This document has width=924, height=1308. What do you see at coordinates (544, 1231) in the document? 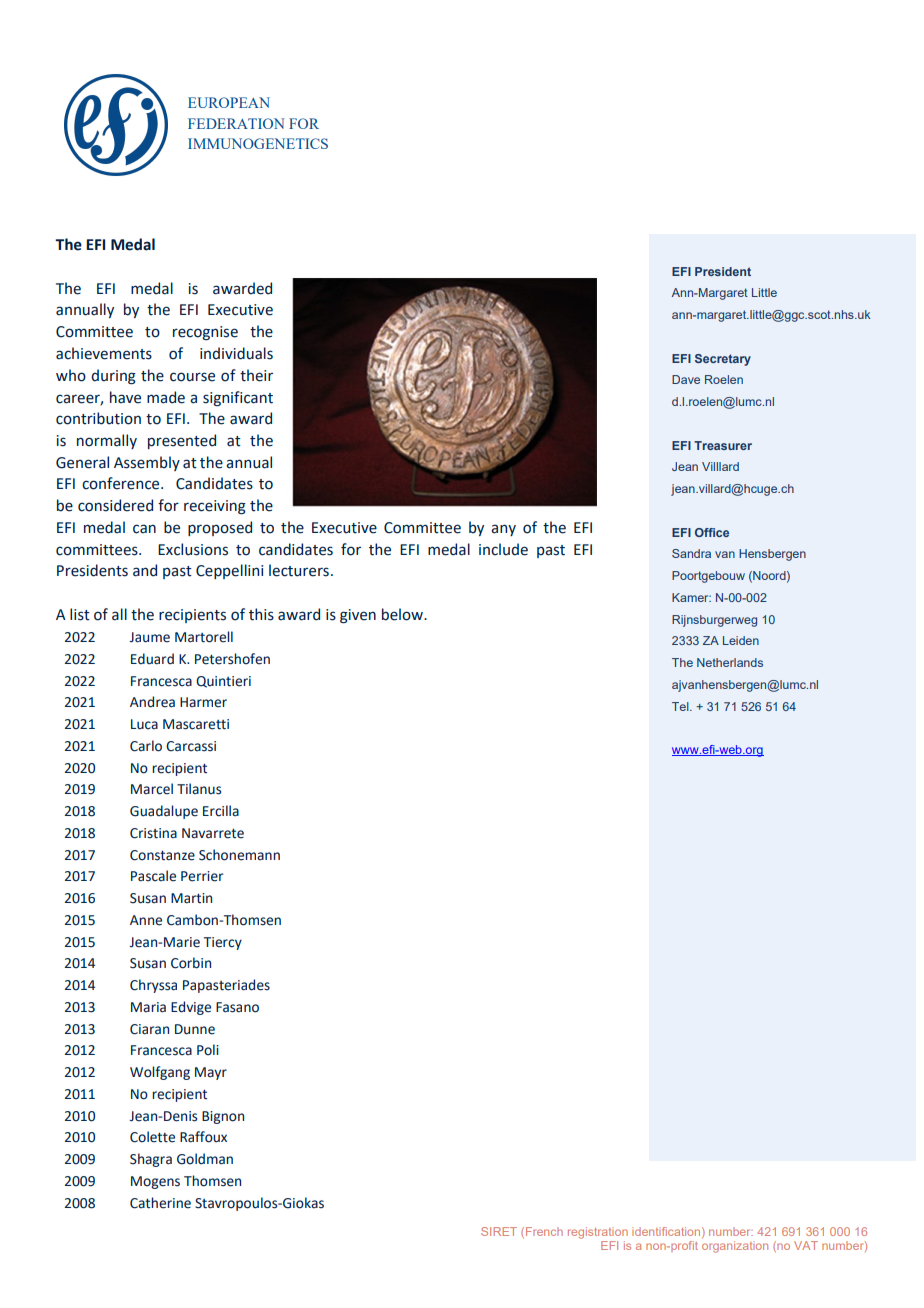
I see `French` at bounding box center [544, 1231].
